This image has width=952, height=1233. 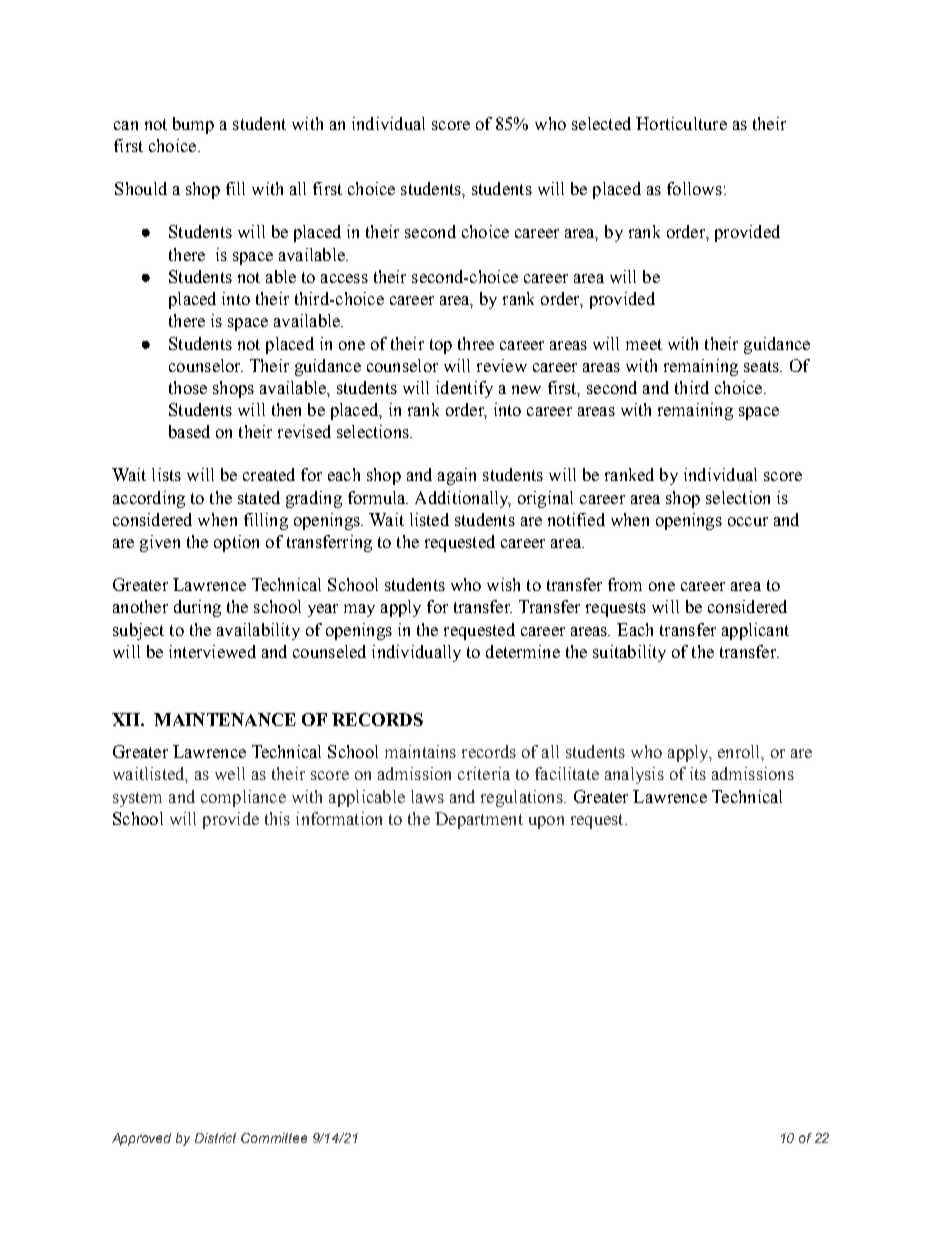 What do you see at coordinates (274, 1138) in the image?
I see `Committee` at bounding box center [274, 1138].
